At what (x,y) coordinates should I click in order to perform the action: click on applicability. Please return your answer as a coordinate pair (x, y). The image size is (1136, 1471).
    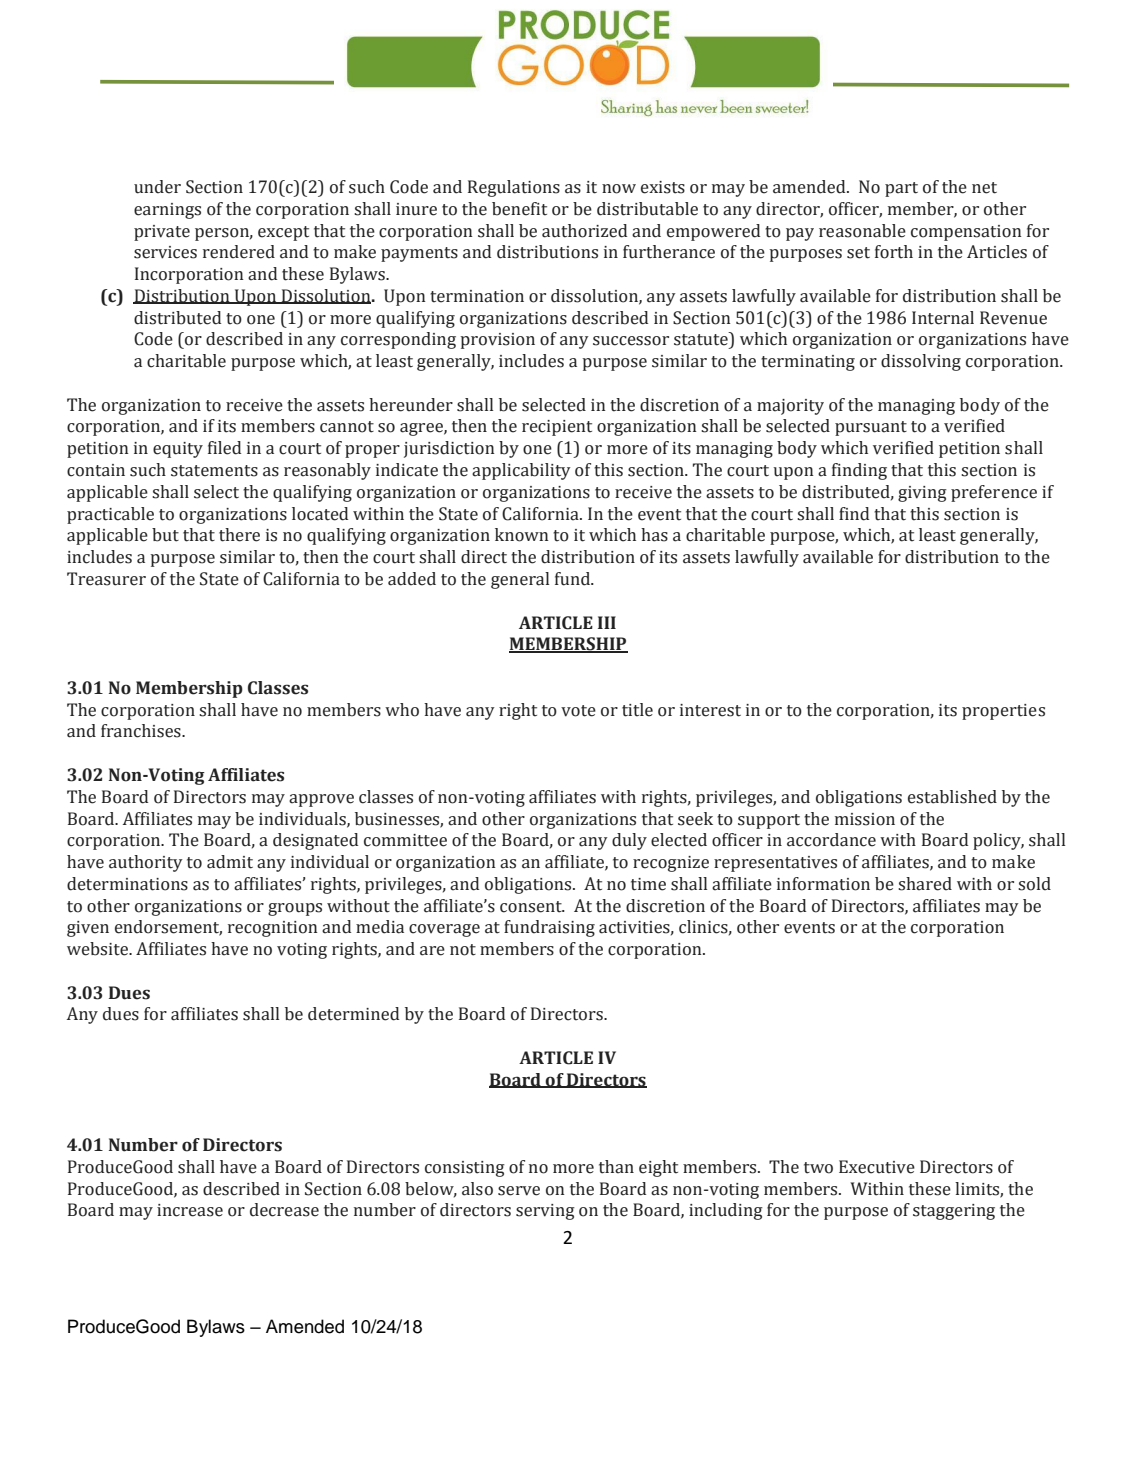
    Looking at the image, I should click on (521, 471).
